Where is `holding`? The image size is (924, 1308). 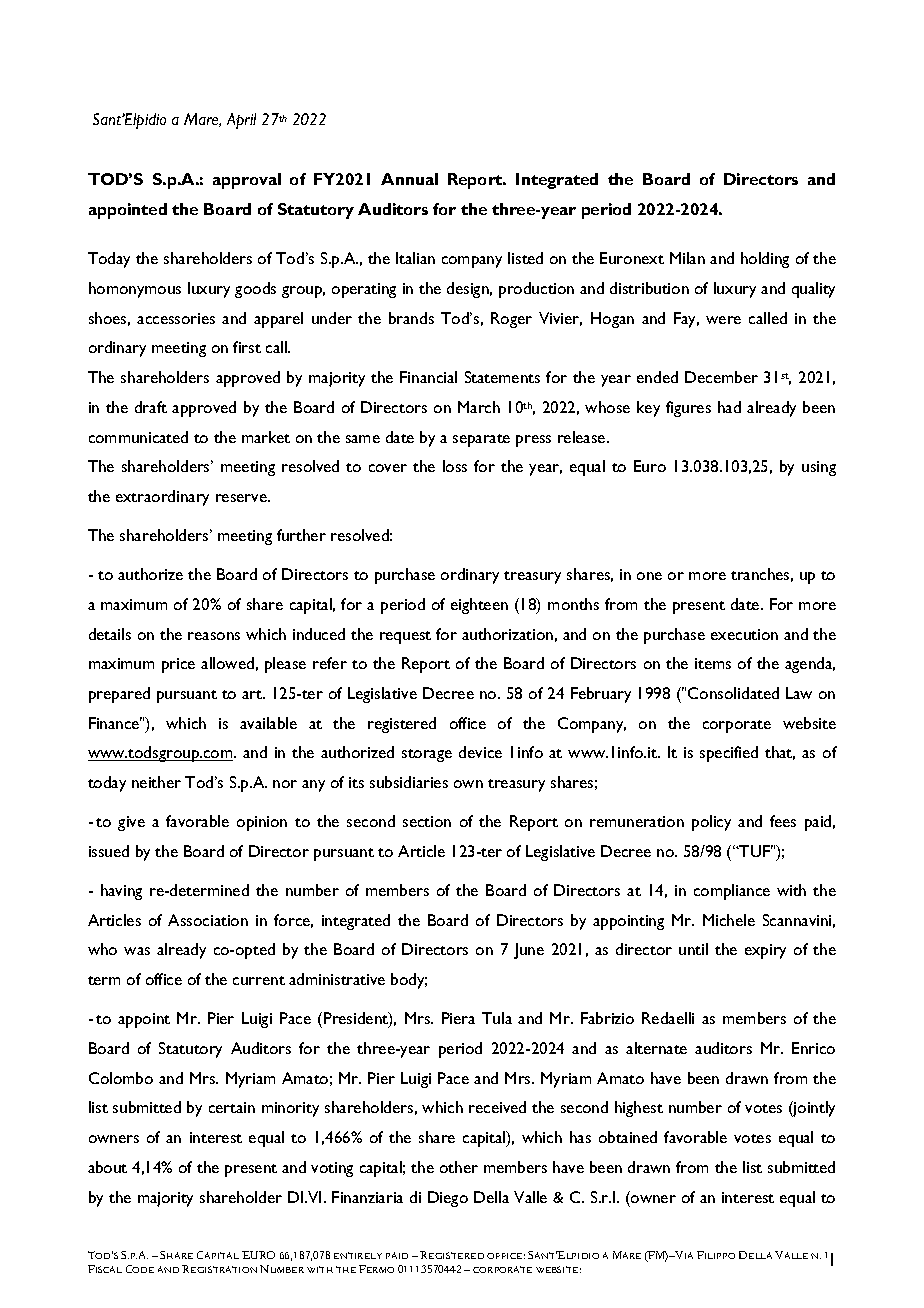 holding is located at coordinates (765, 260).
